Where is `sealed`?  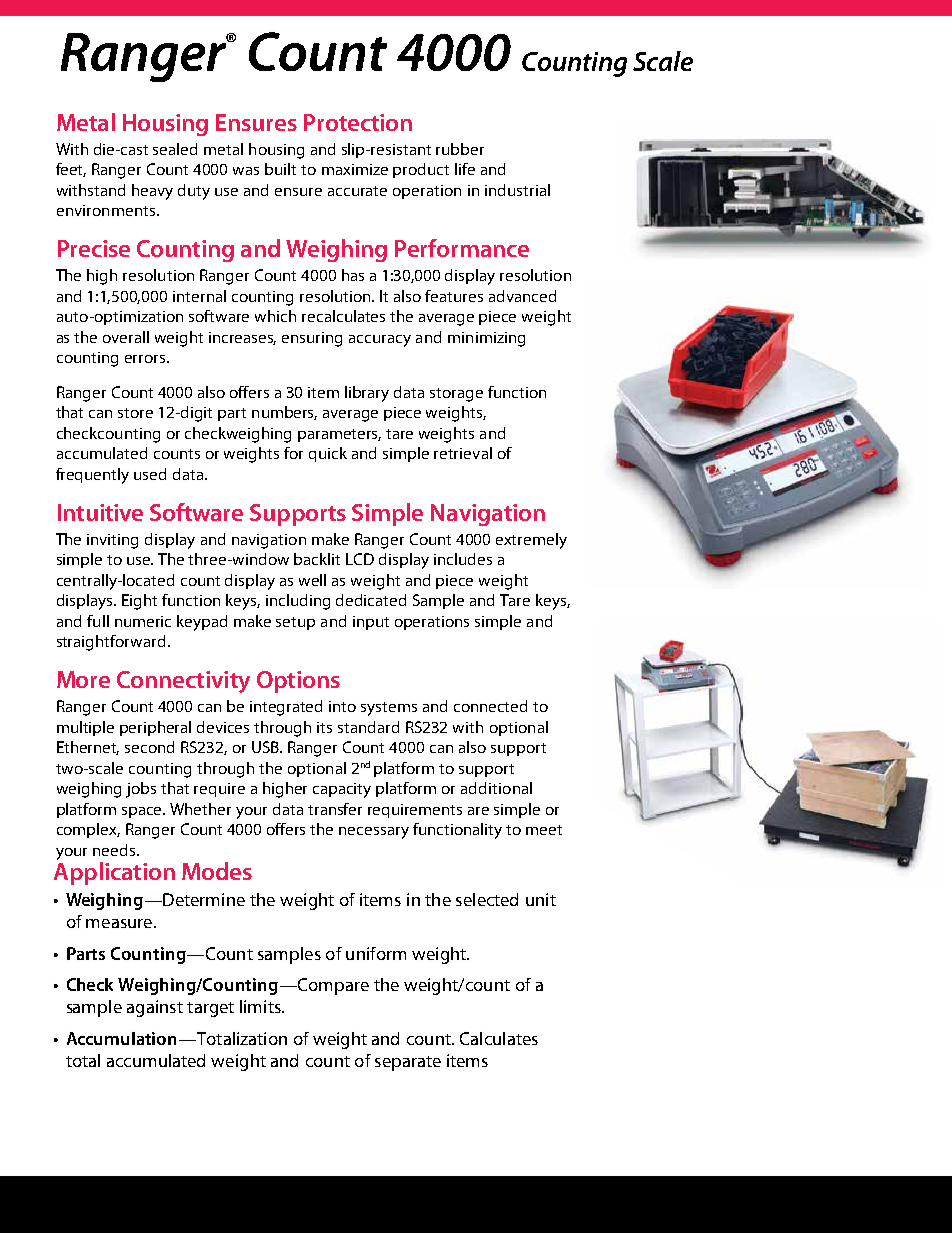
sealed is located at coordinates (175, 149).
